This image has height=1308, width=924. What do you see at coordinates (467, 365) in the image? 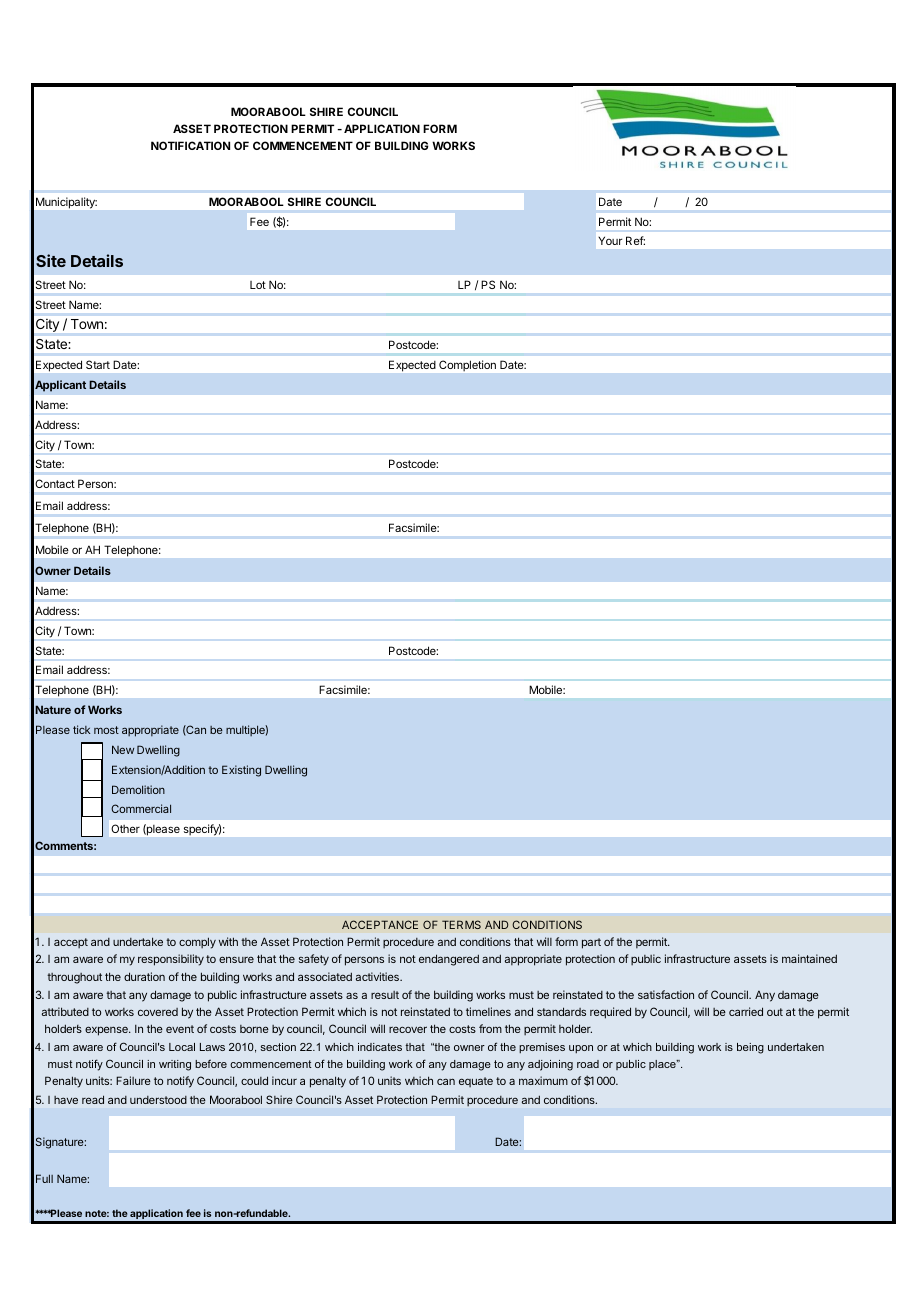
I see `Completion` at bounding box center [467, 365].
